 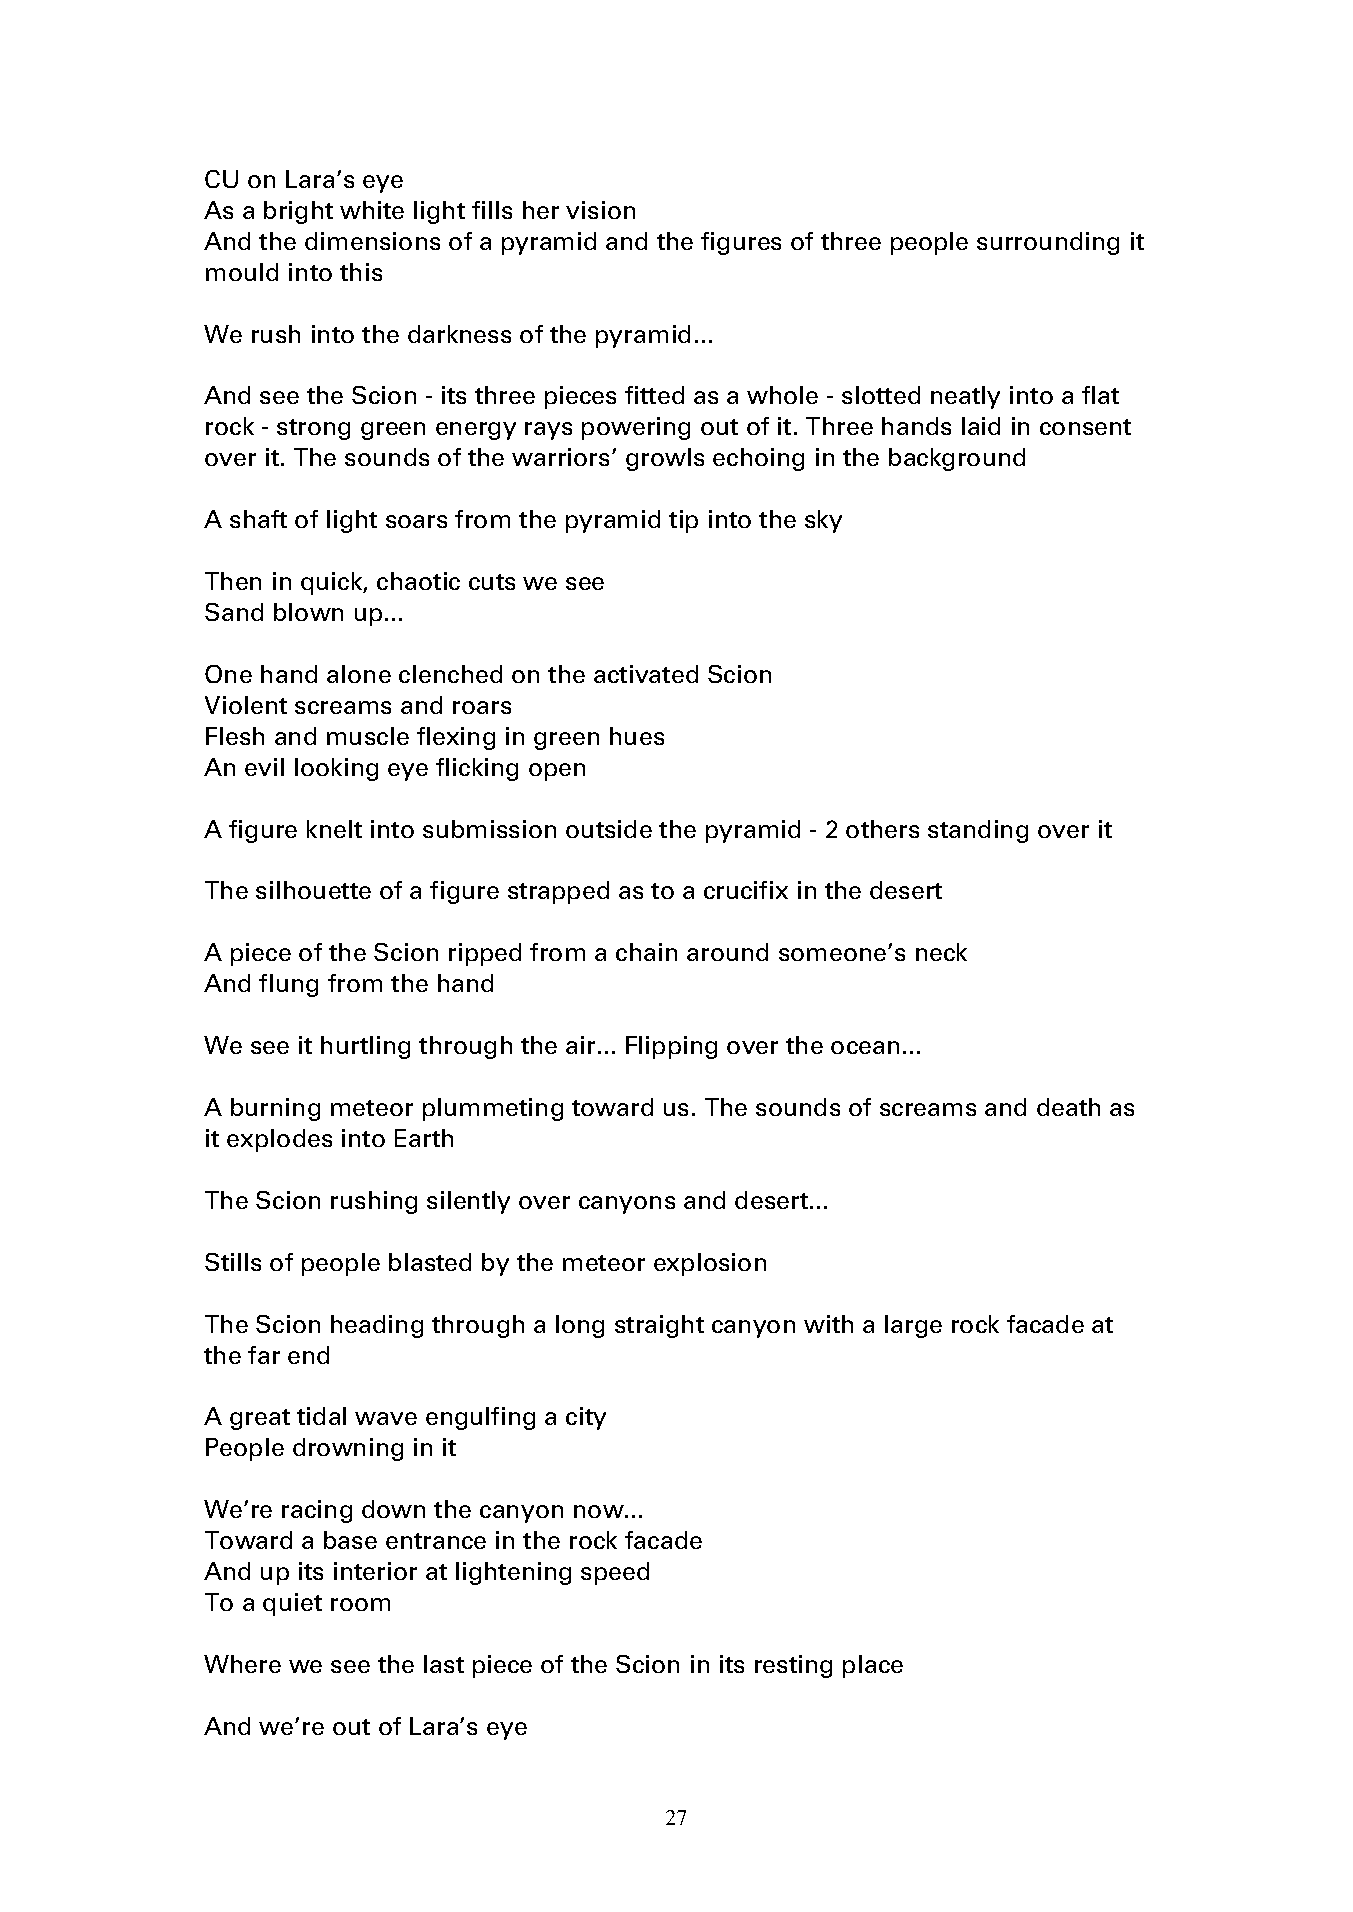 What do you see at coordinates (600, 210) in the screenshot?
I see `vision` at bounding box center [600, 210].
